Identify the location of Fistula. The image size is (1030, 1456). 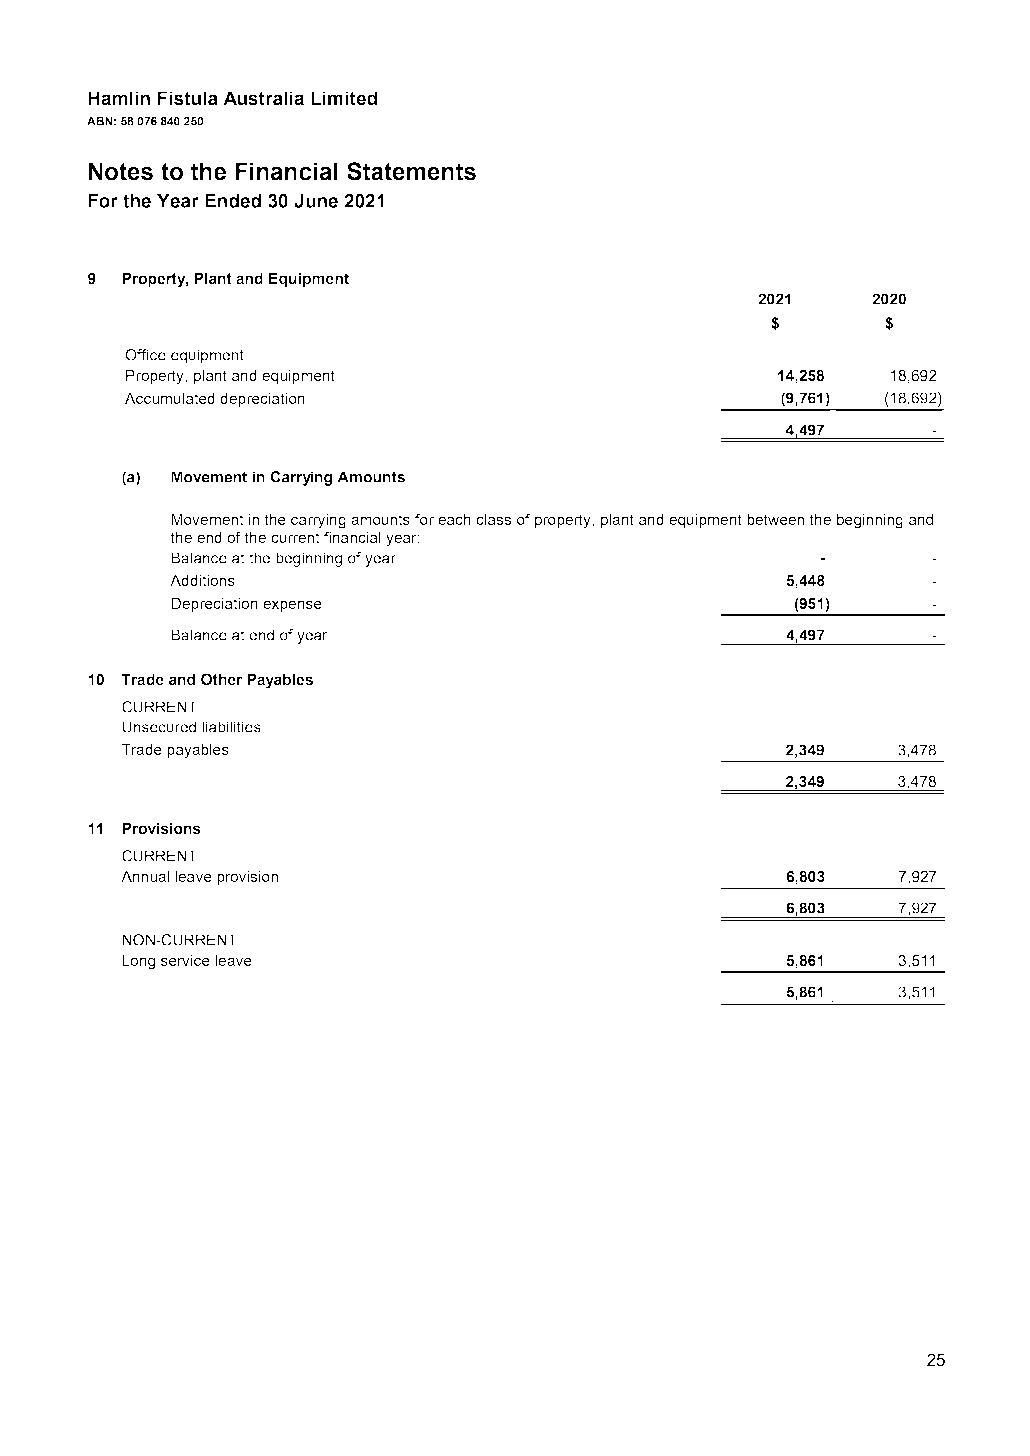
(188, 98).
